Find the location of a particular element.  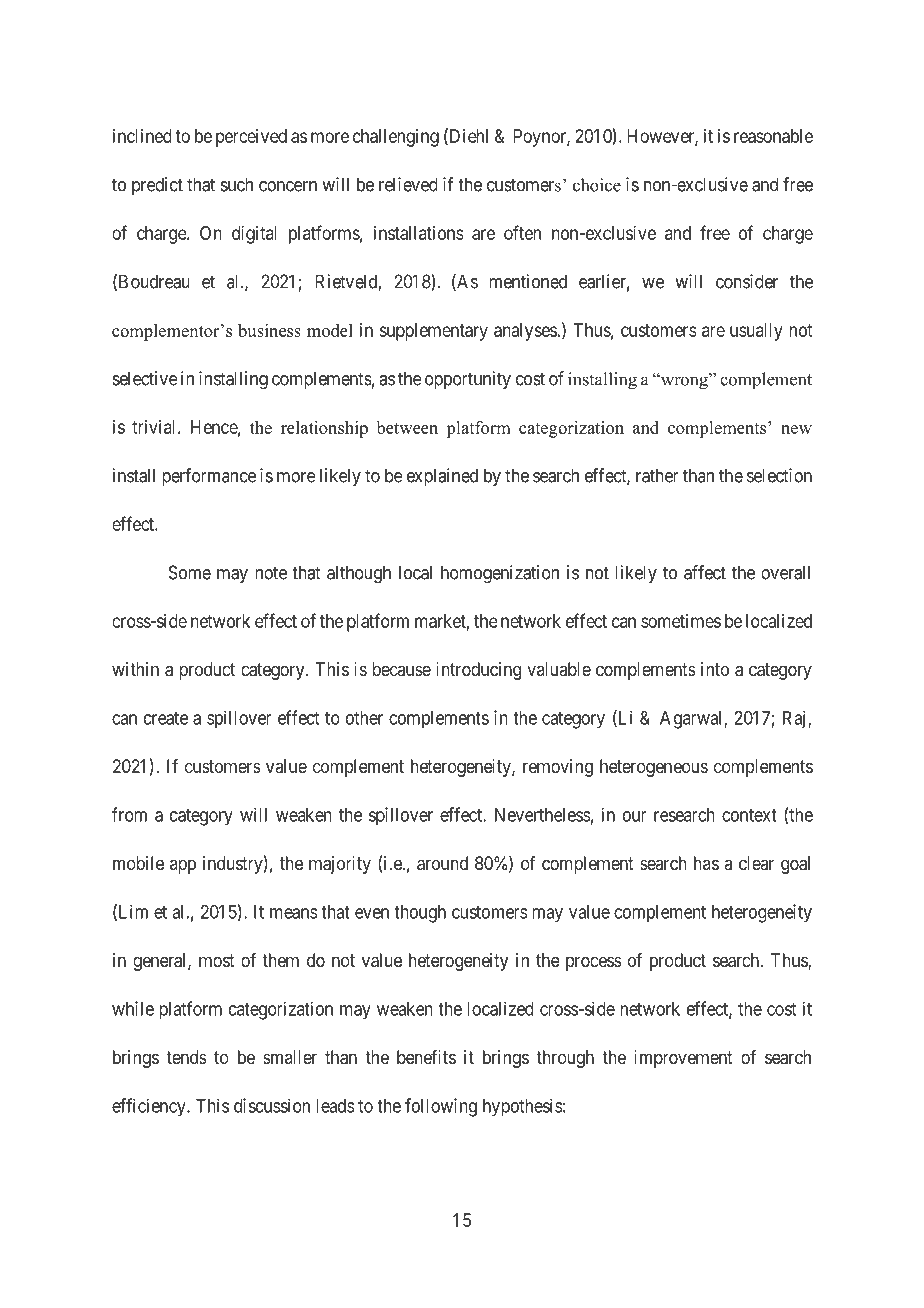

removing is located at coordinates (558, 768).
